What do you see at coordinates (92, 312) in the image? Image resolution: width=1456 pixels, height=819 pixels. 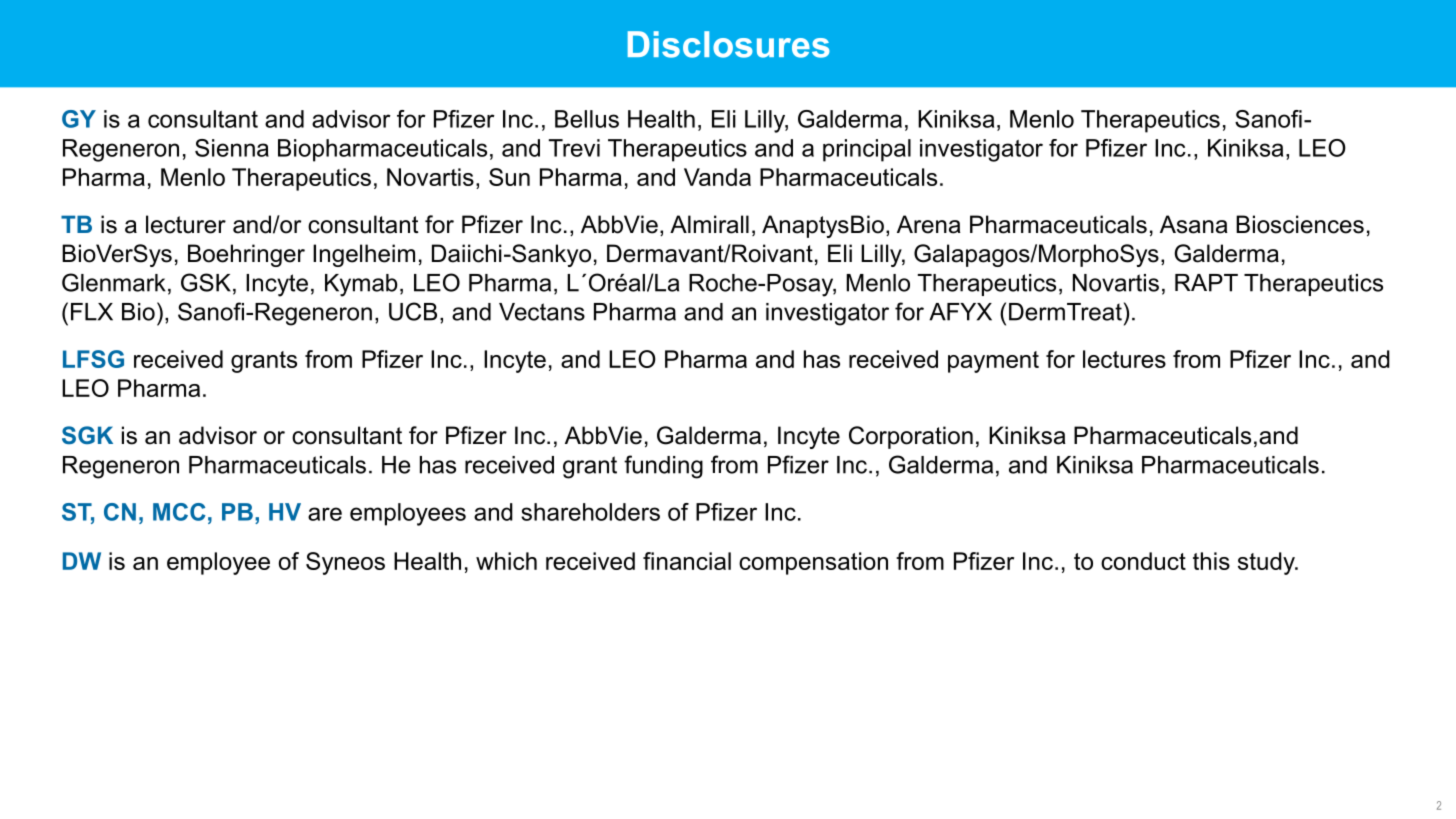 I see `FLX` at bounding box center [92, 312].
